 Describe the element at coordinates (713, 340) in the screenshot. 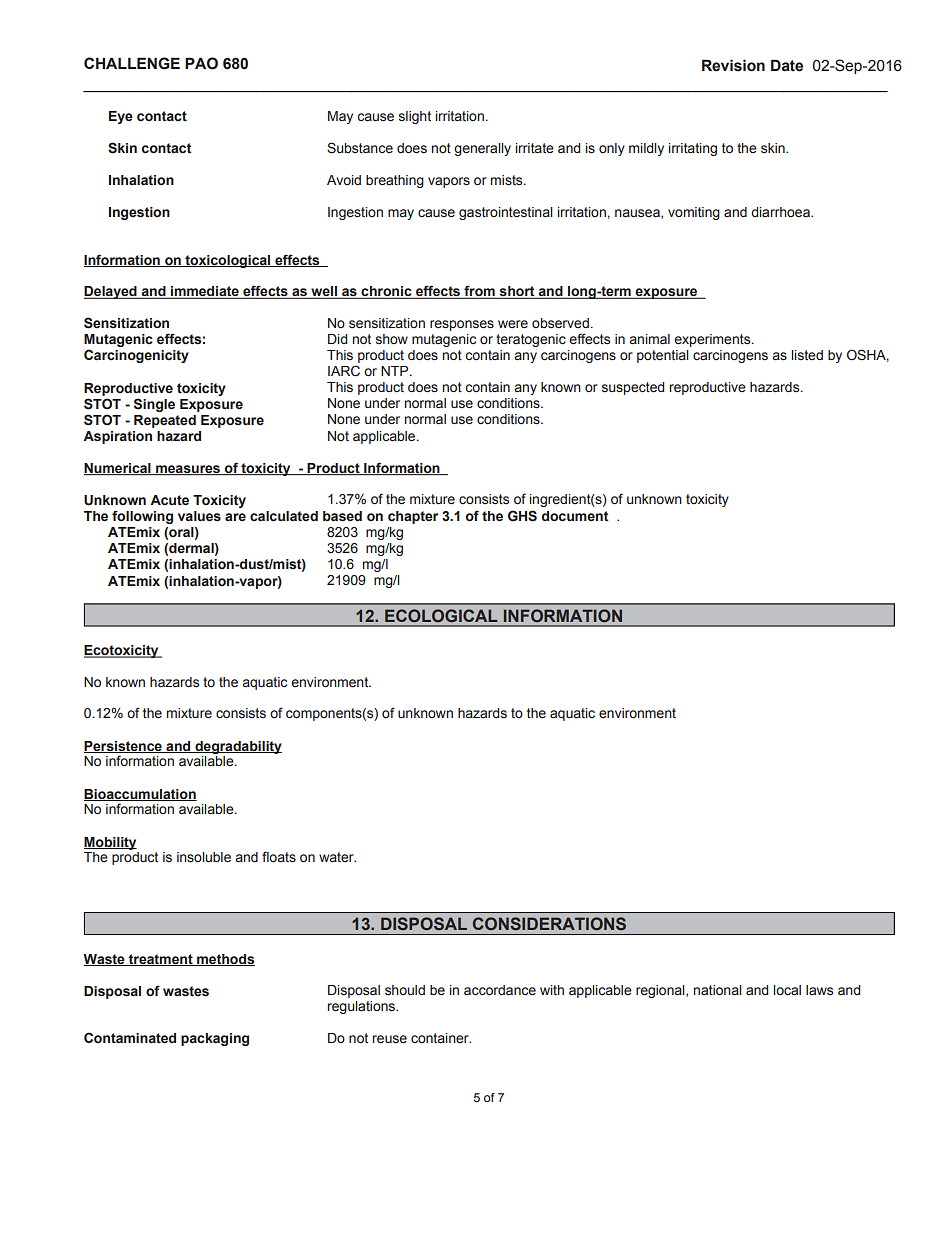

I see `experiments` at that location.
